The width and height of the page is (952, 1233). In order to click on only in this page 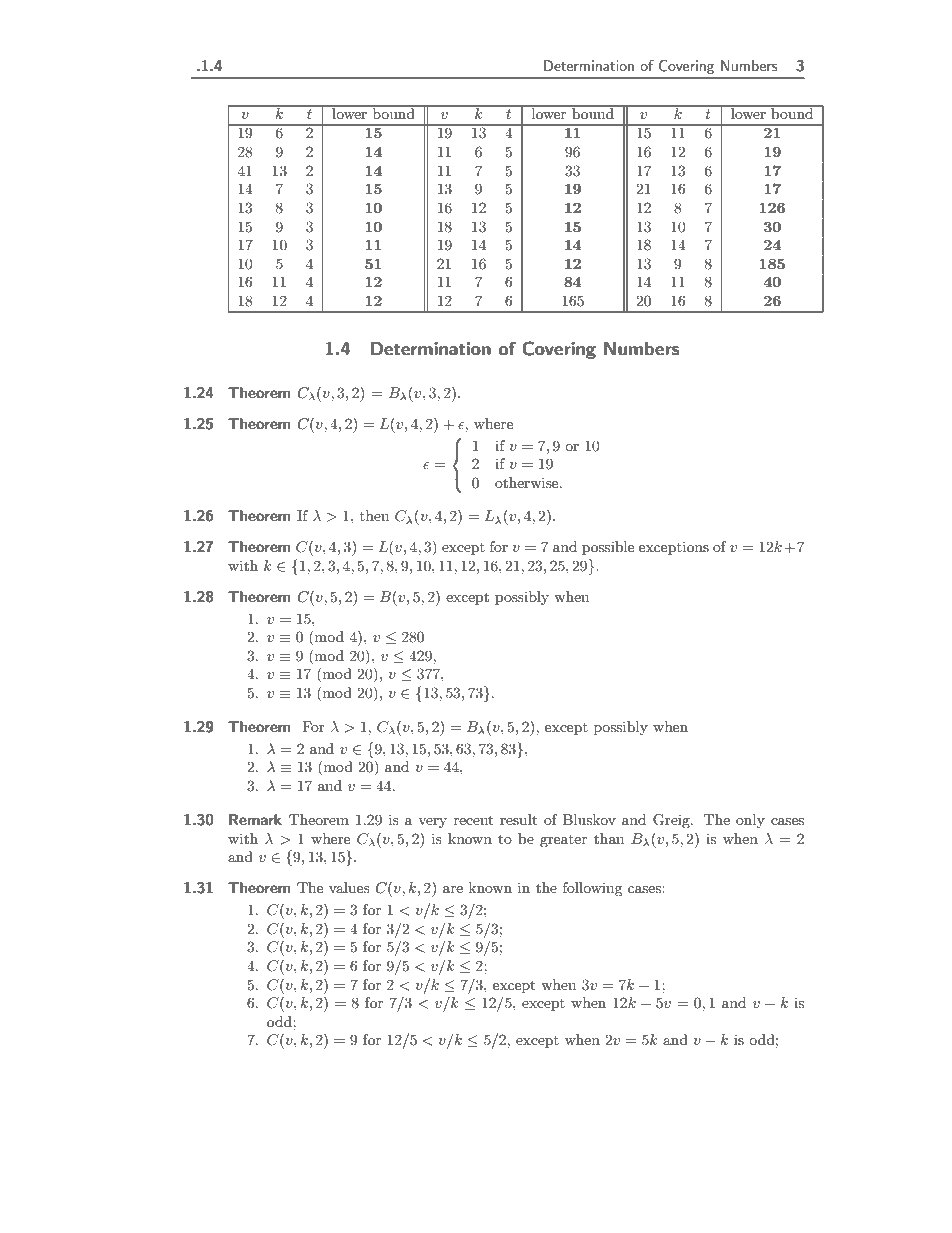, I will do `click(750, 821)`.
